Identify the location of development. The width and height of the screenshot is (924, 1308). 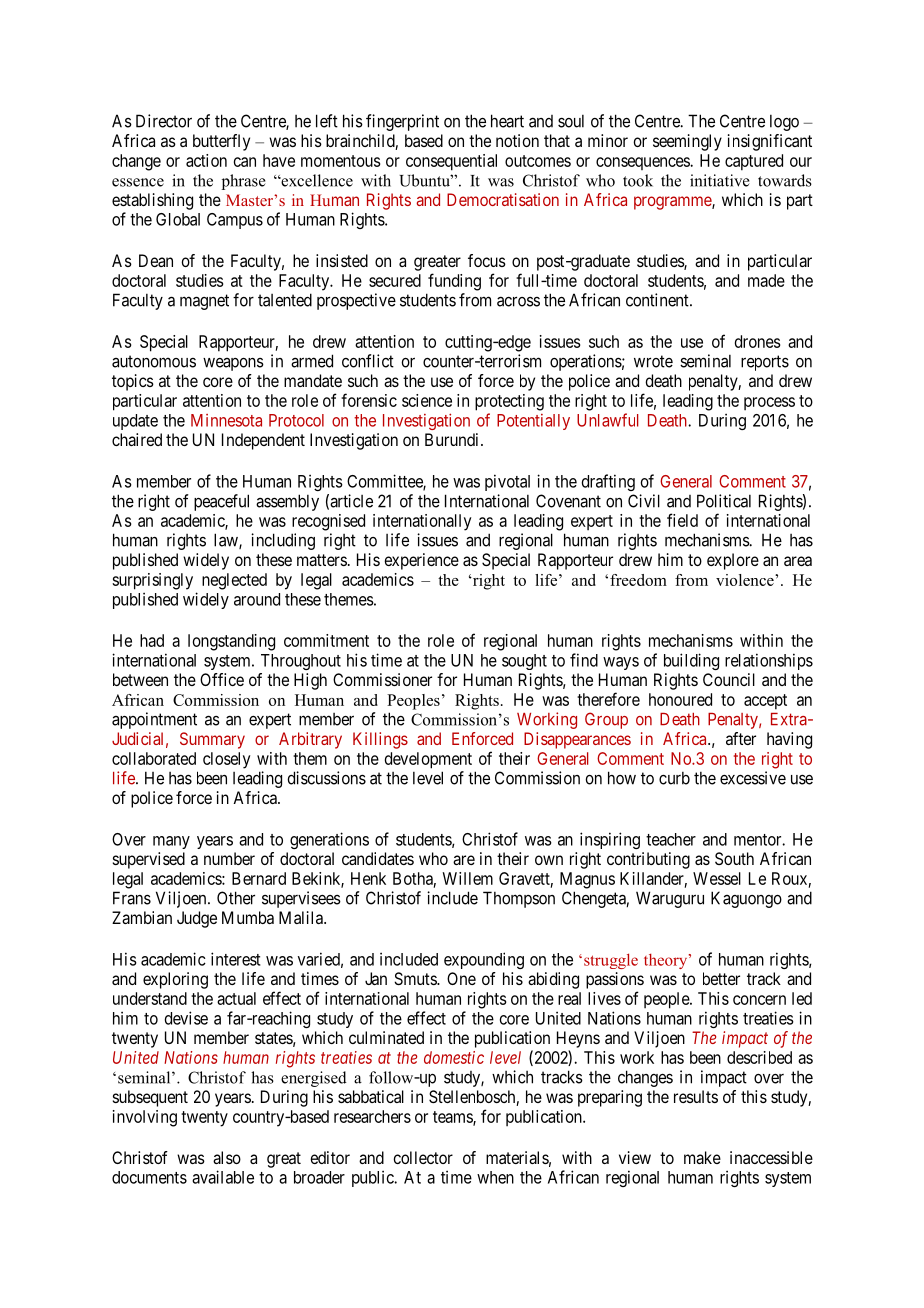
(428, 760).
